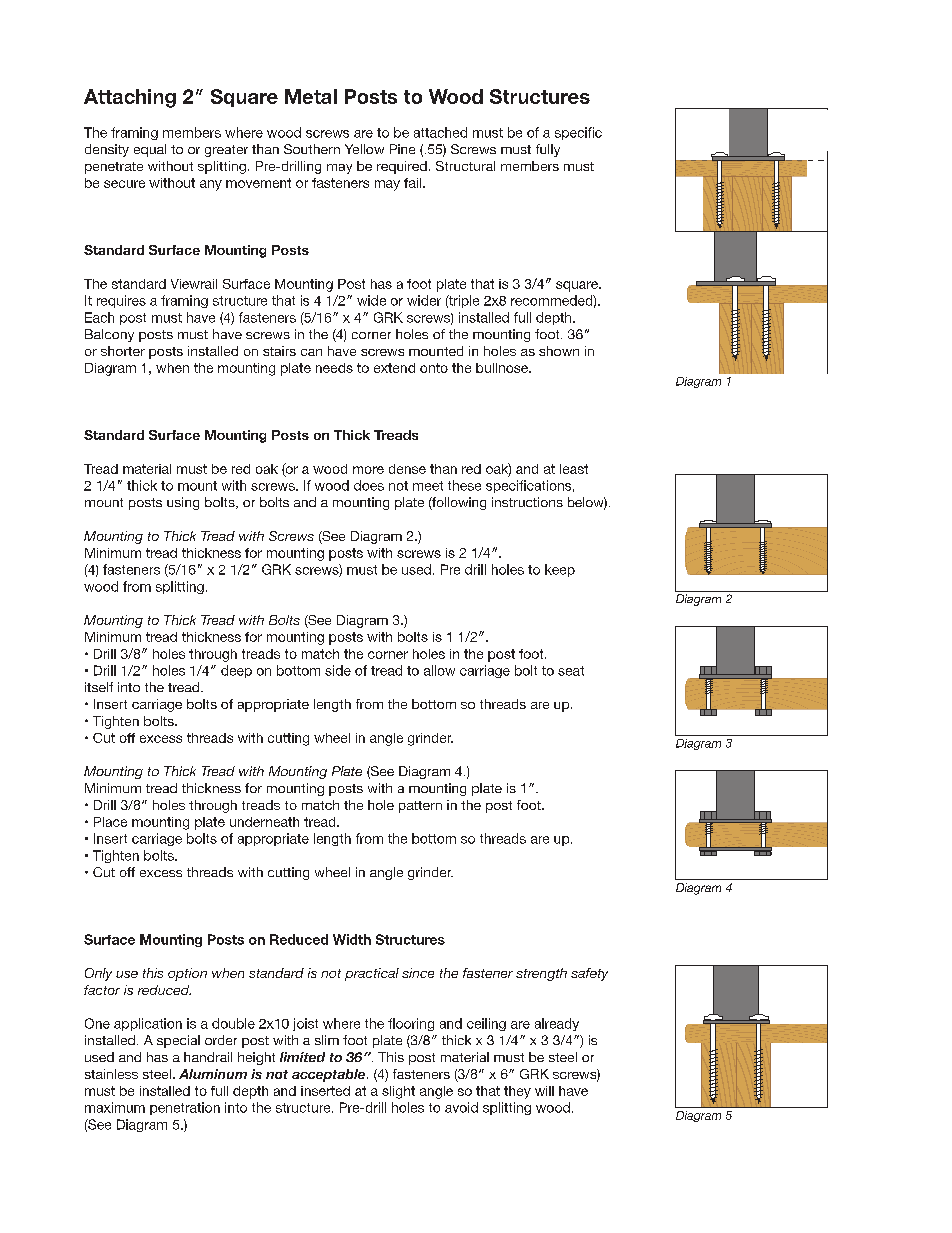  I want to click on side, so click(338, 670).
